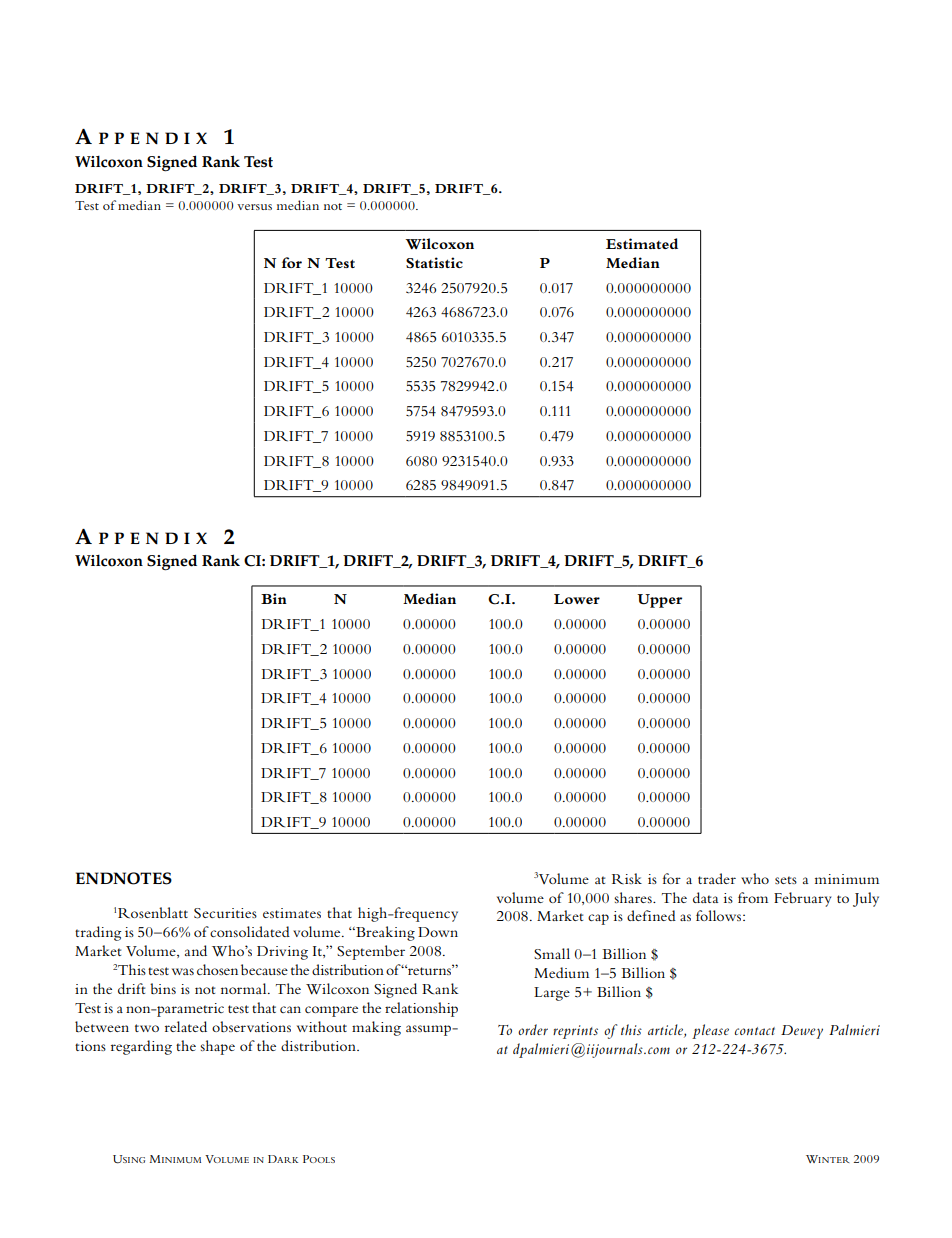 The image size is (952, 1238). I want to click on Down, so click(438, 932).
